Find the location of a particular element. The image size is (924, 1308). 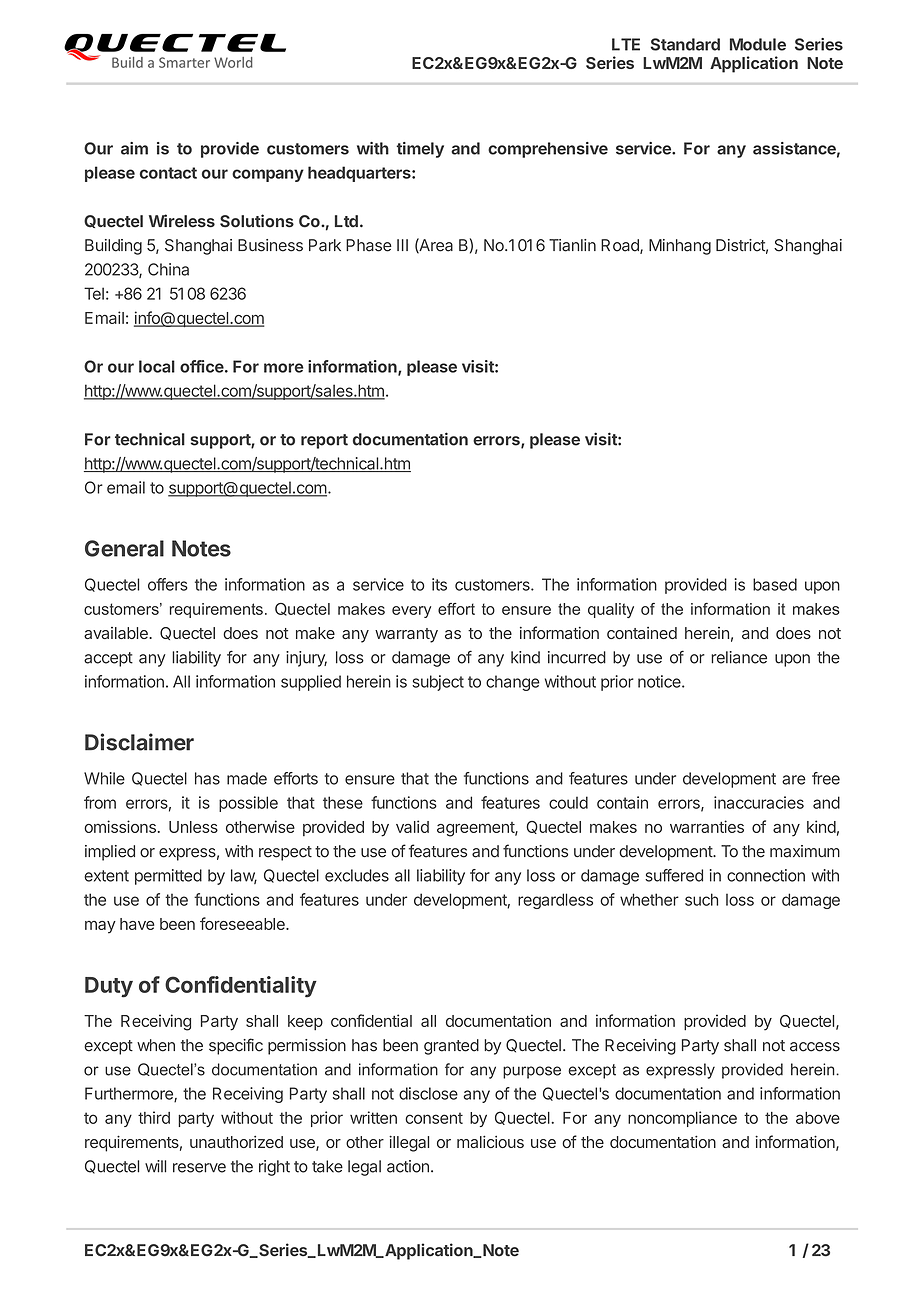

malicious is located at coordinates (490, 1141).
